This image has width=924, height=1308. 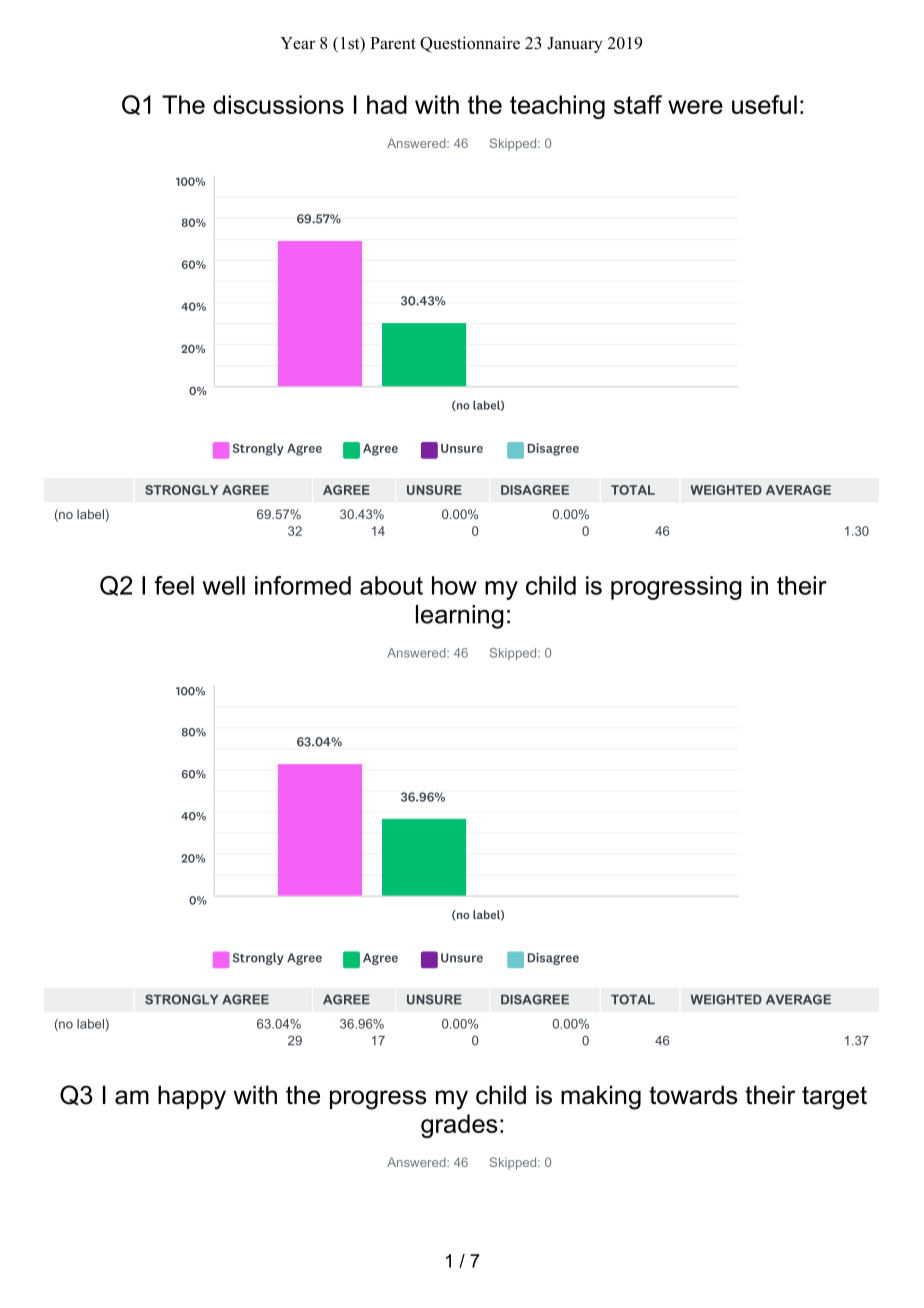 I want to click on informed, so click(x=303, y=585).
